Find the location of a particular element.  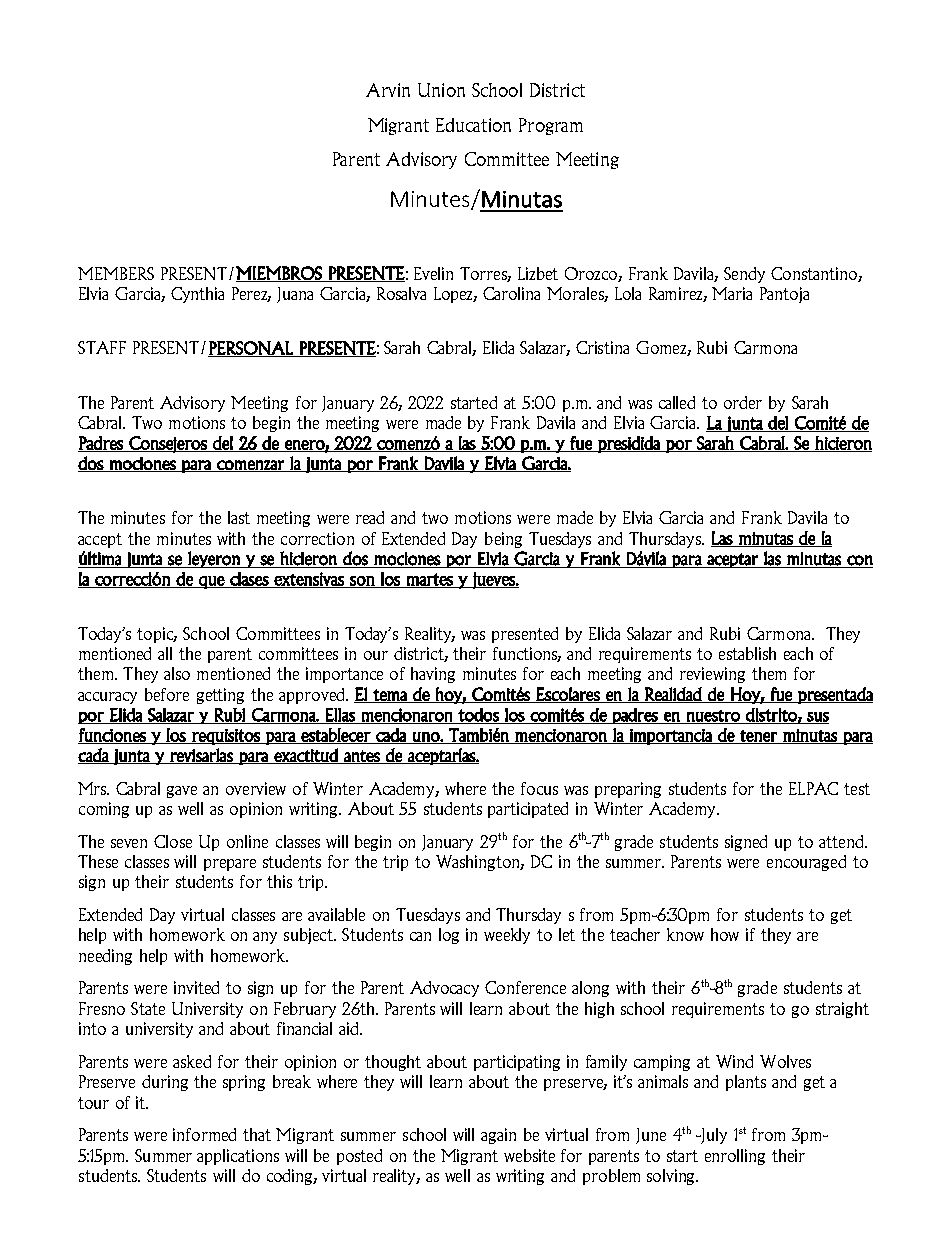

again is located at coordinates (498, 1136).
